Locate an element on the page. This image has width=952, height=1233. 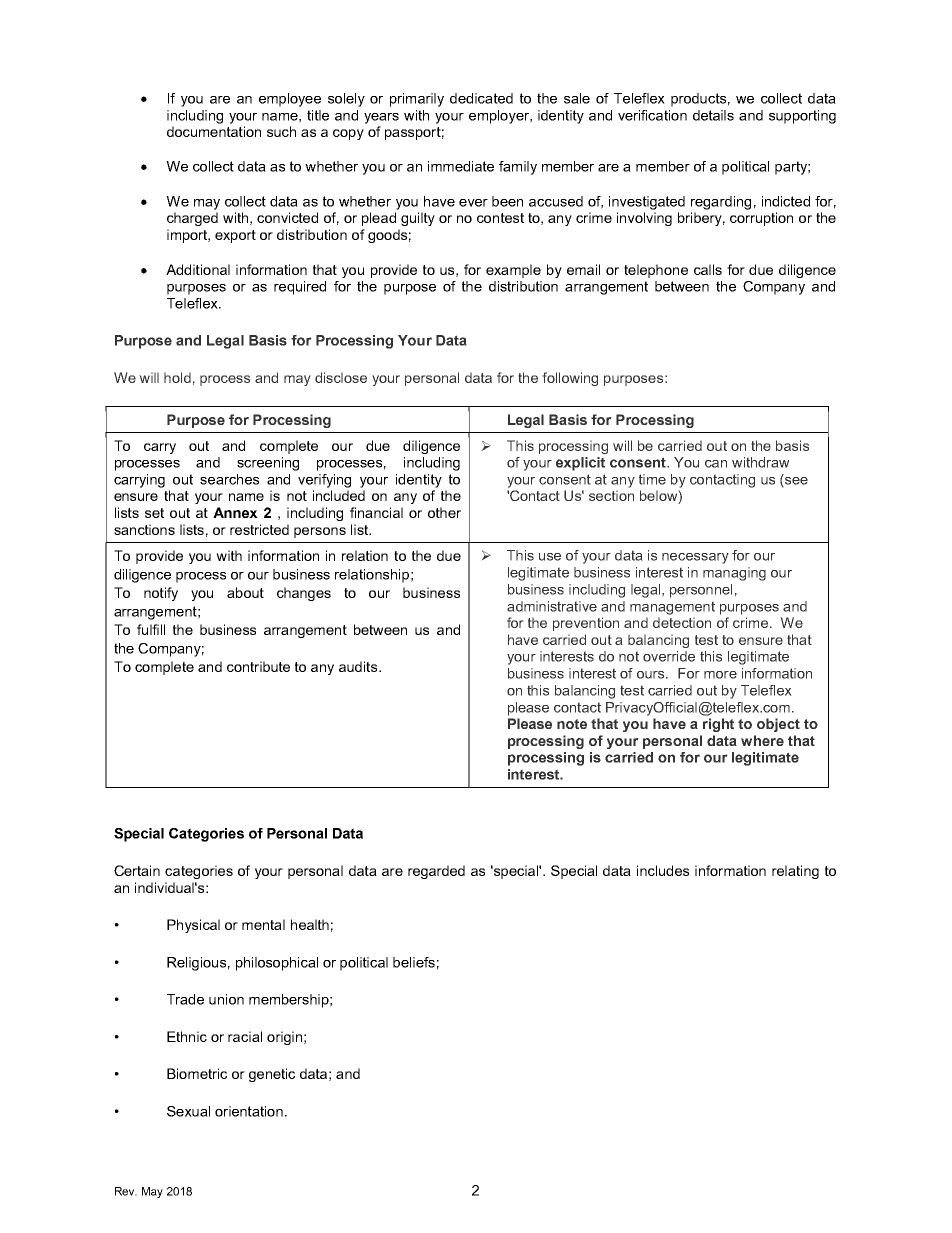
documentation is located at coordinates (214, 131).
